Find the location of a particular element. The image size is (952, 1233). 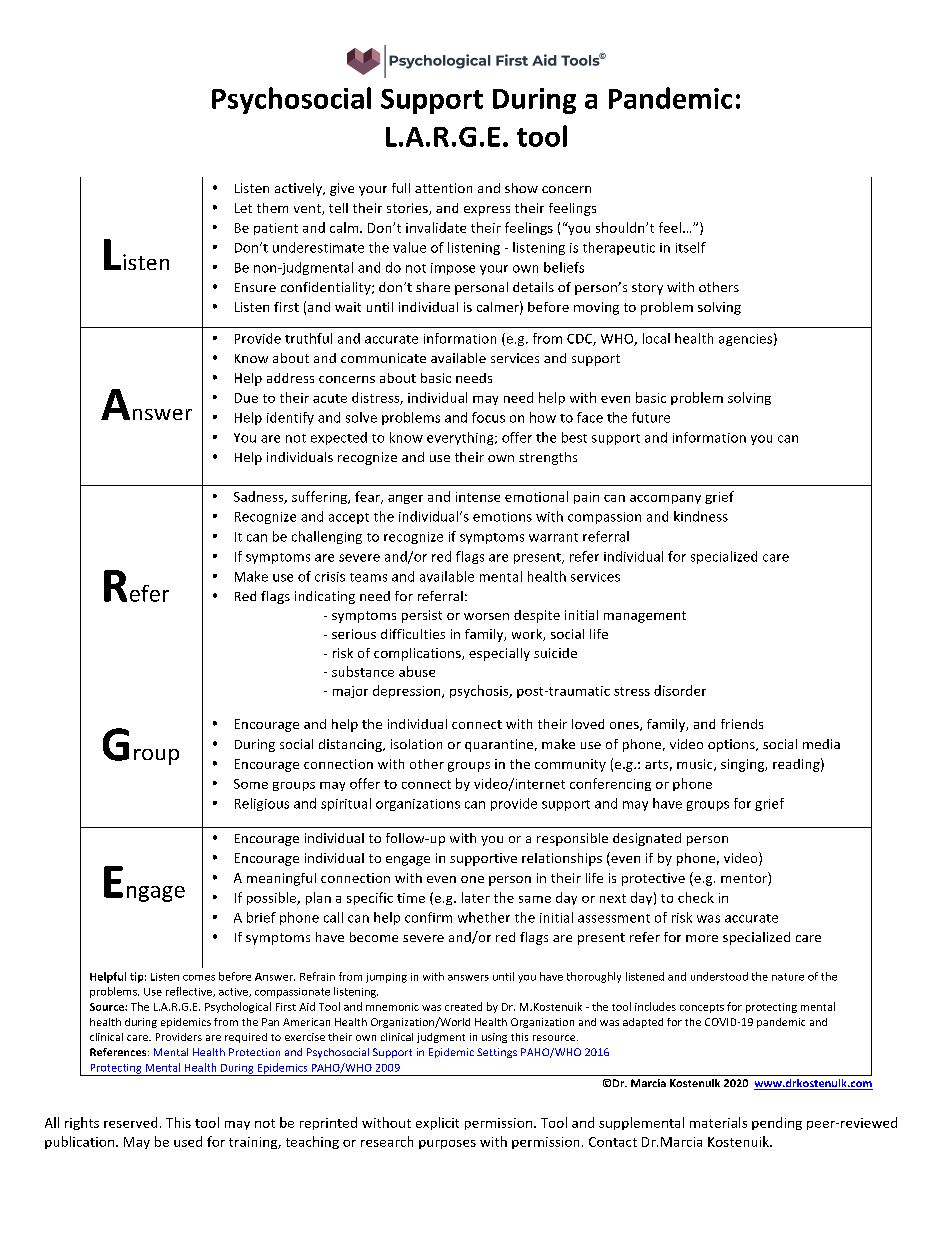

reserved is located at coordinates (130, 1122).
